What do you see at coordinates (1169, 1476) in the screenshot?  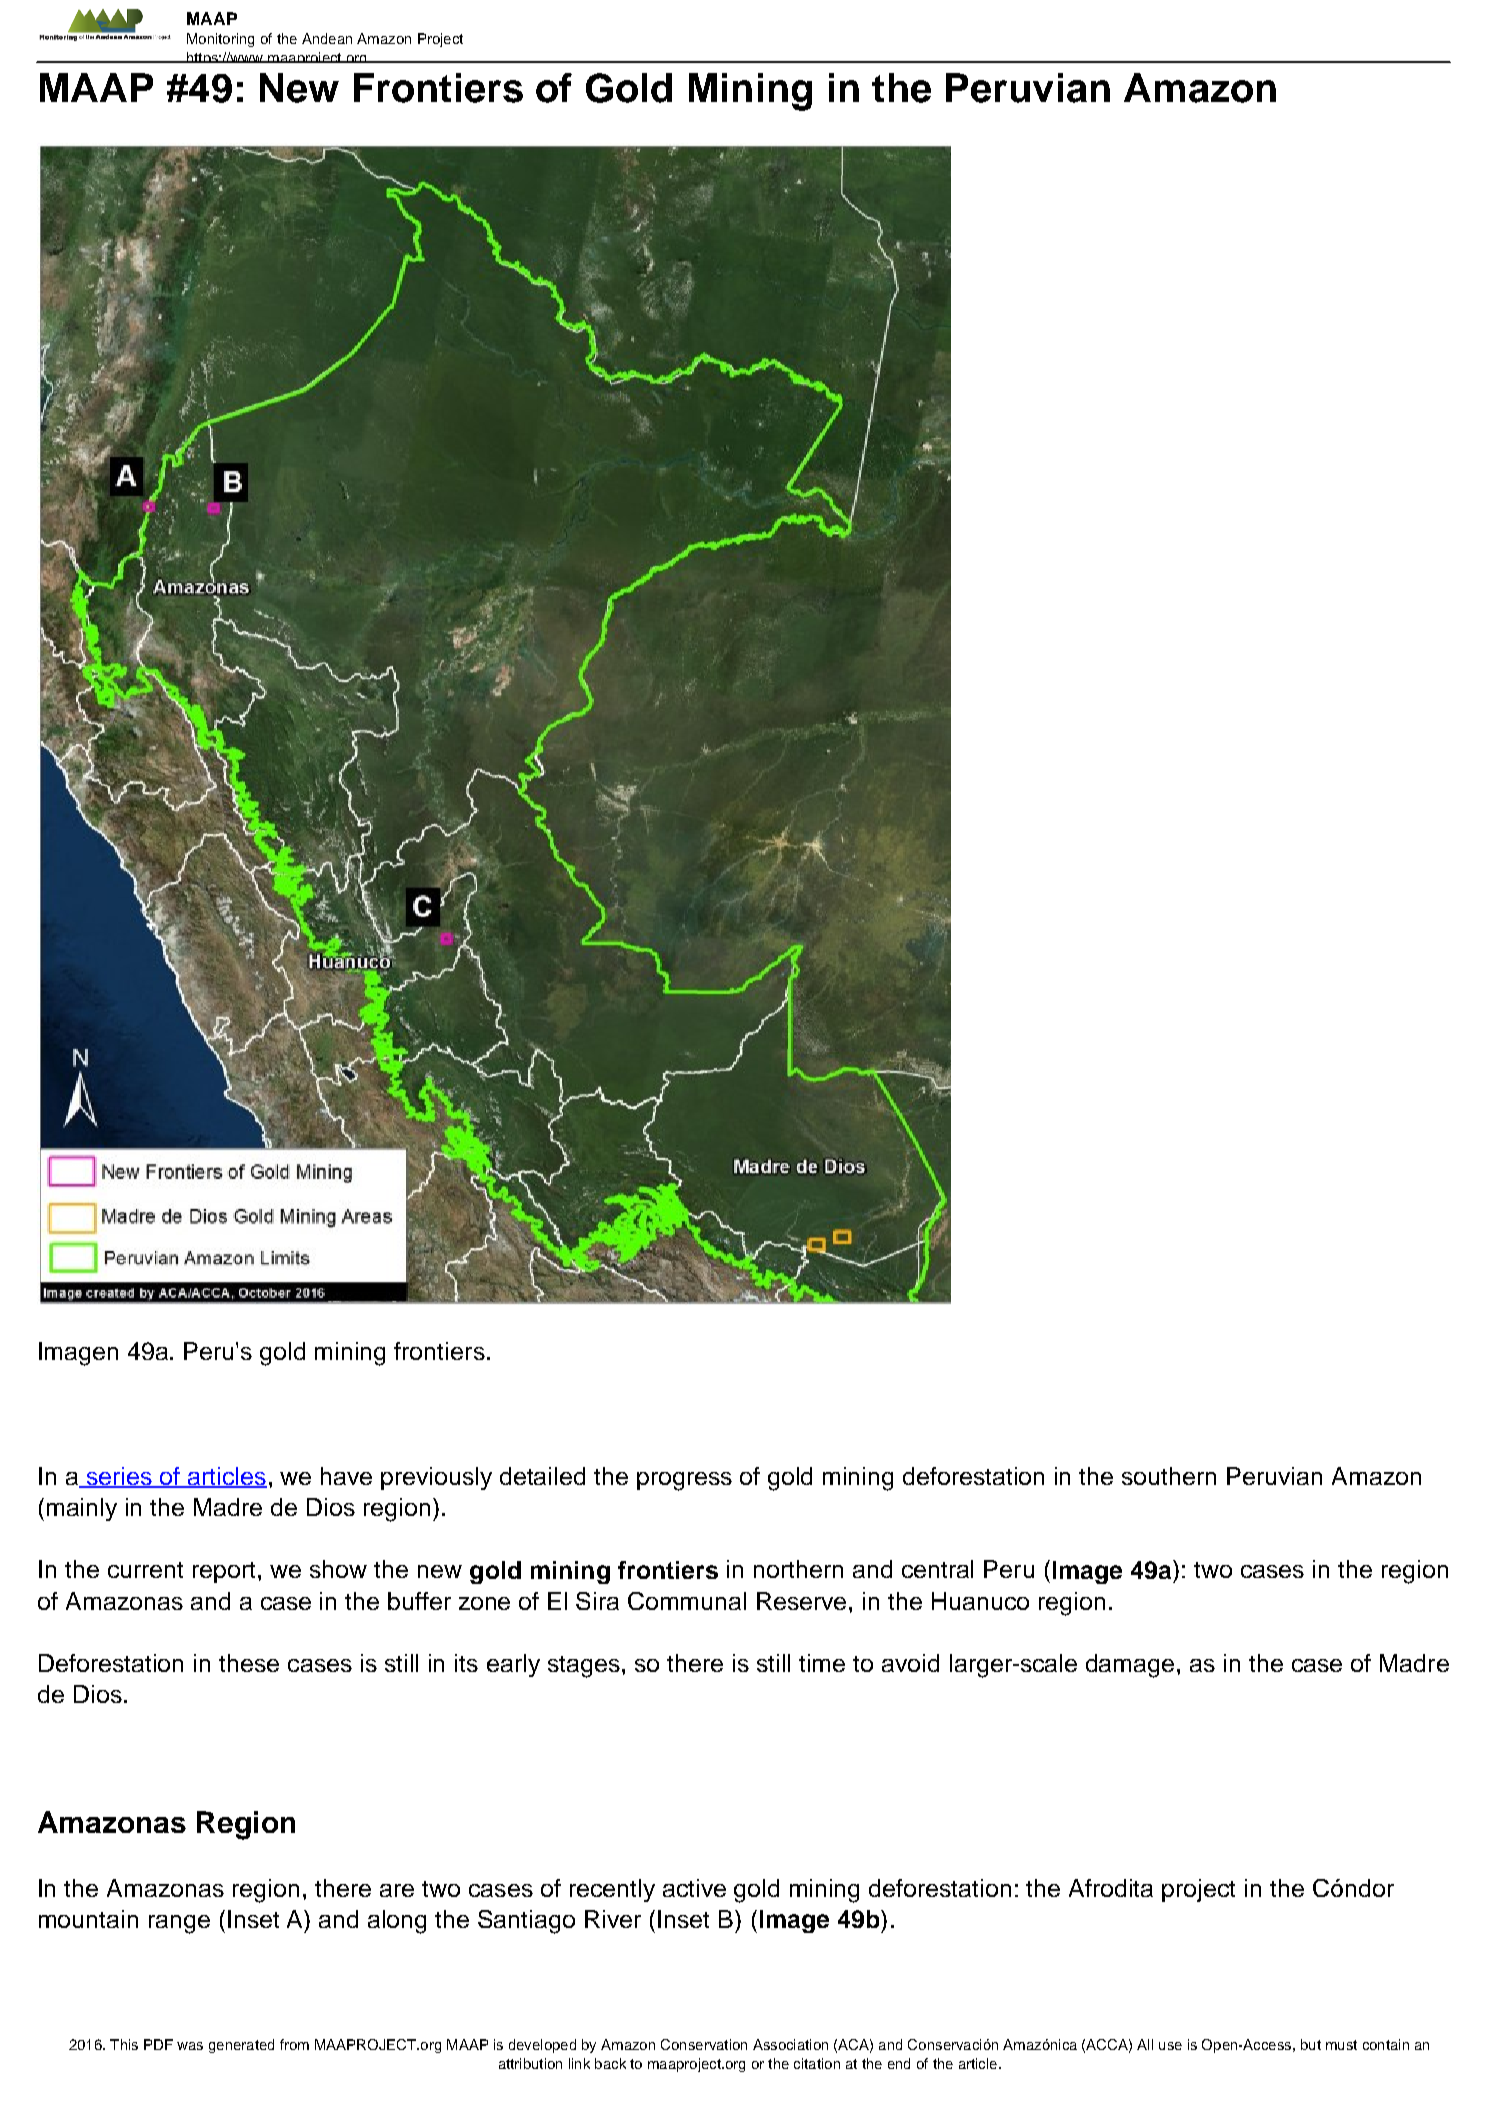 I see `southern` at bounding box center [1169, 1476].
